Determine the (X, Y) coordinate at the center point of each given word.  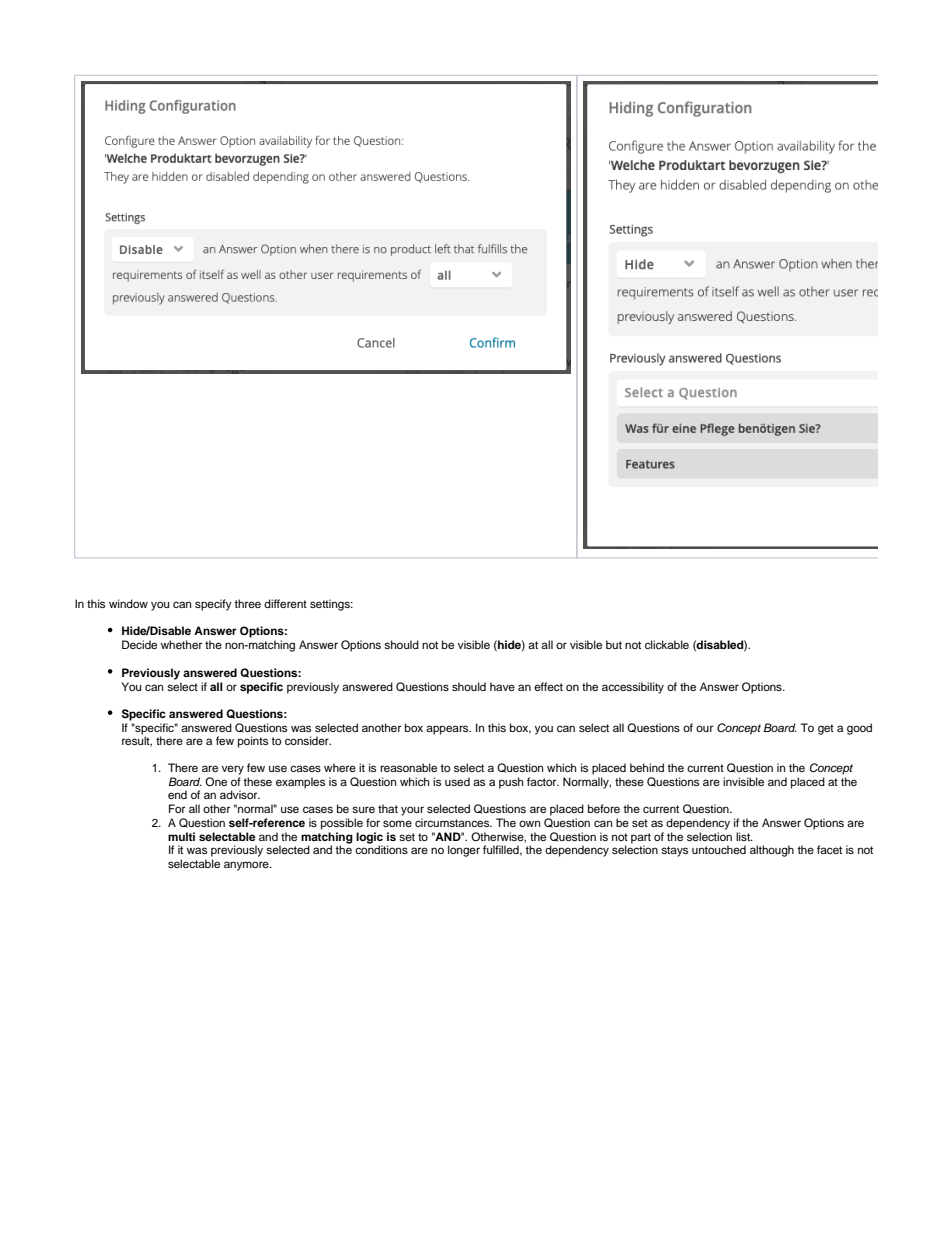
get (826, 729)
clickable (667, 644)
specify (213, 605)
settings (331, 605)
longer (464, 851)
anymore (247, 866)
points (253, 742)
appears (448, 730)
